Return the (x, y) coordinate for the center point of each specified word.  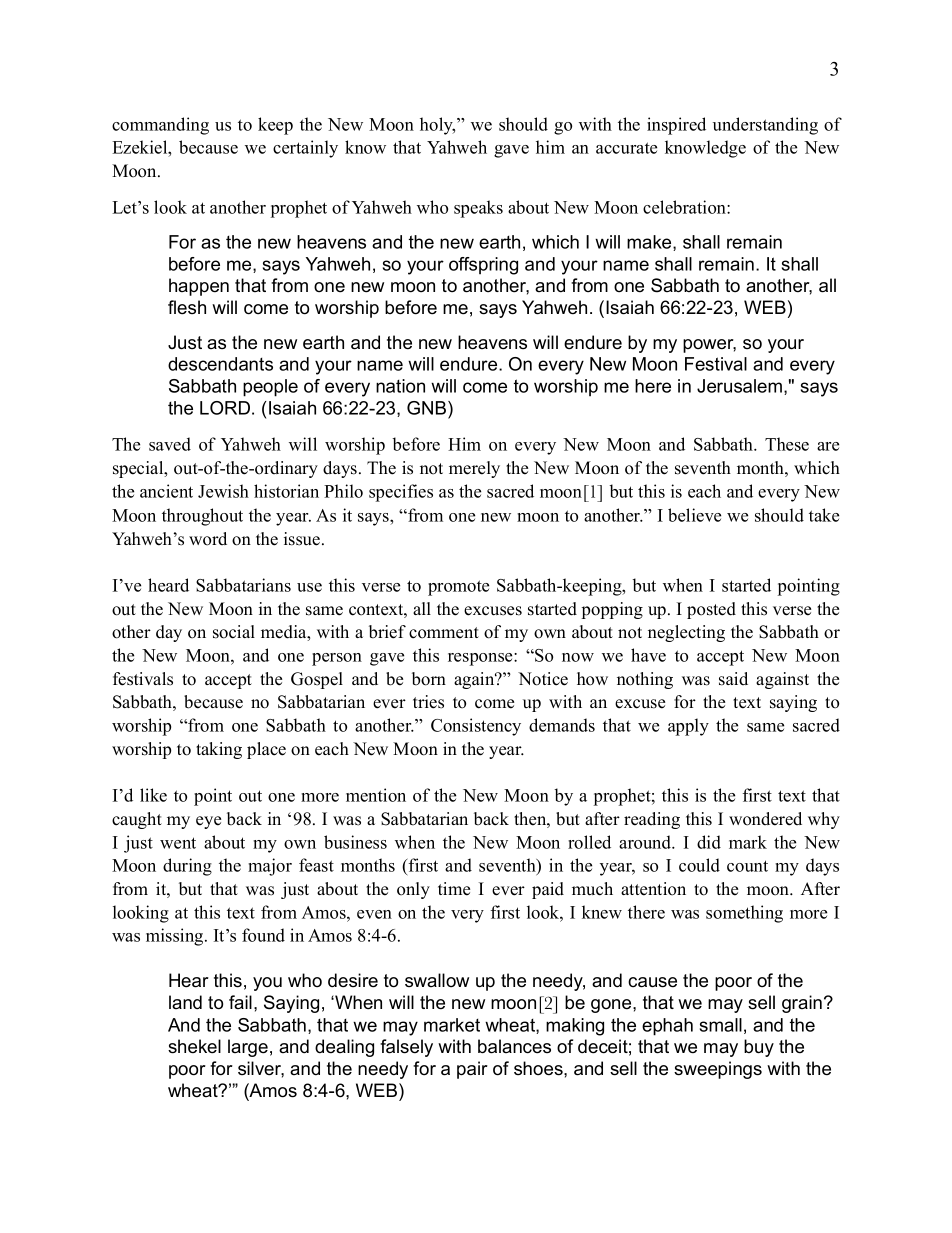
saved (170, 444)
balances (514, 1046)
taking (219, 750)
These (787, 444)
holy (437, 126)
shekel (194, 1046)
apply (688, 727)
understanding (765, 126)
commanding (160, 126)
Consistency (476, 727)
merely (474, 469)
